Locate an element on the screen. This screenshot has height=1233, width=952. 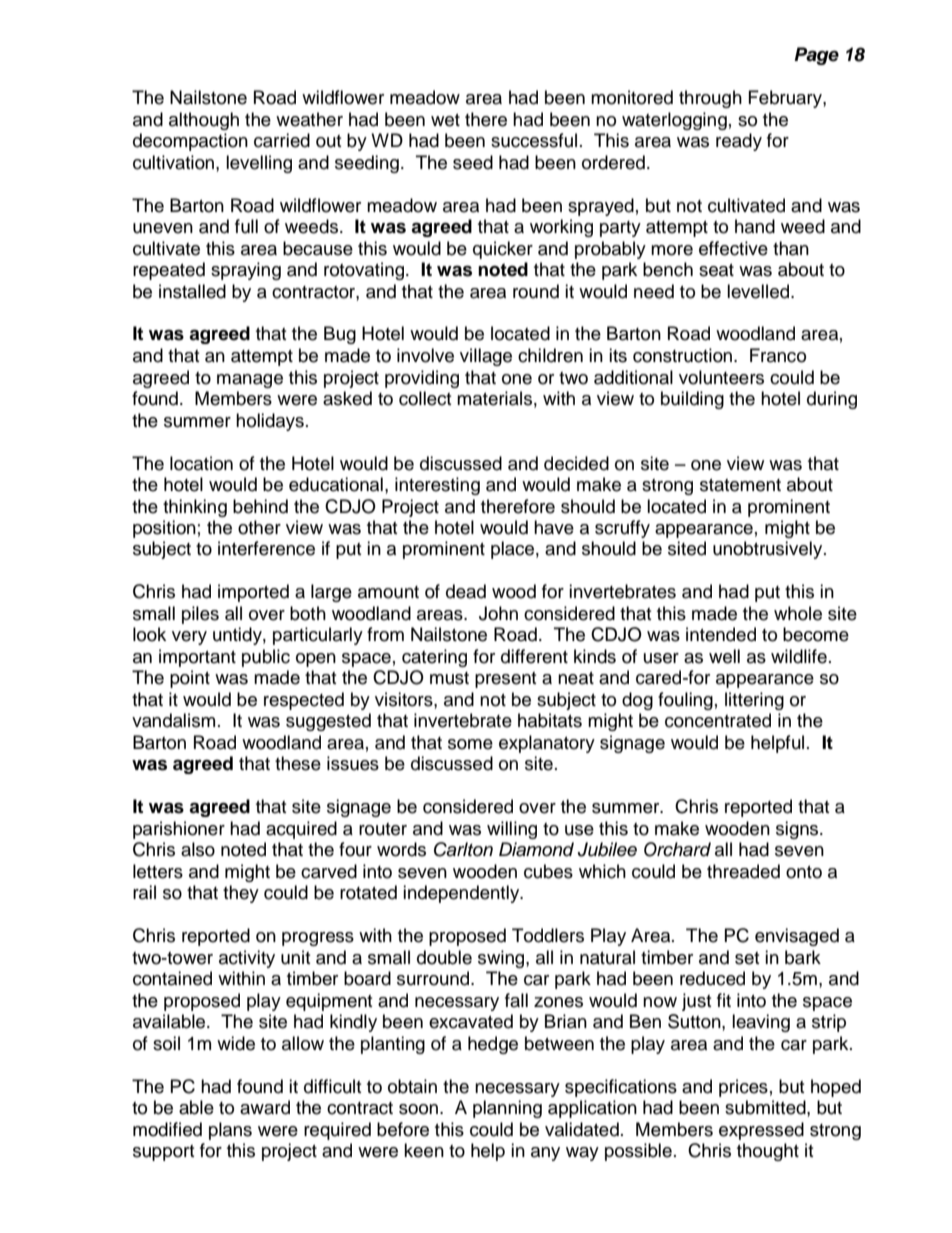
expressed is located at coordinates (761, 1131).
